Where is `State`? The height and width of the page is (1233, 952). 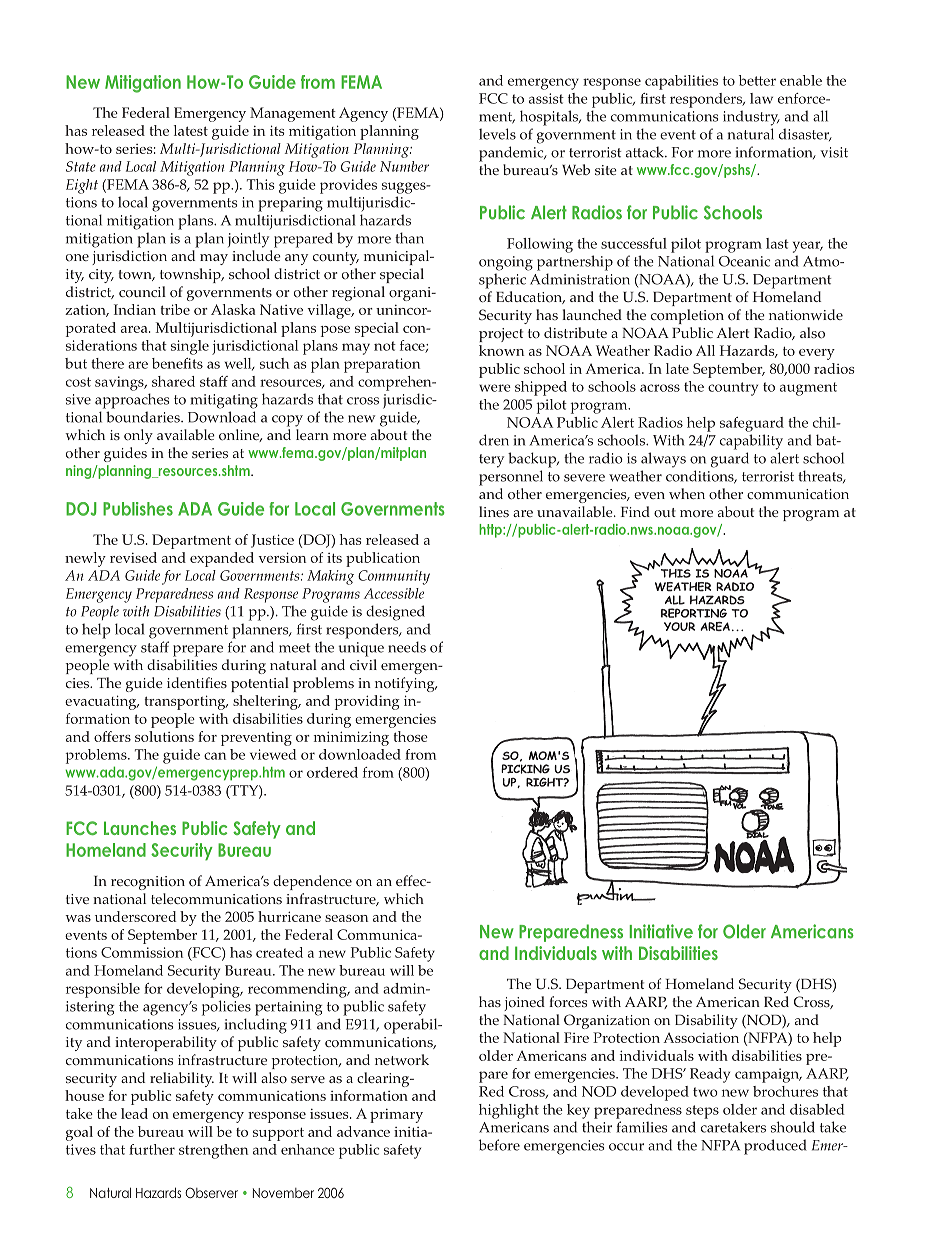 State is located at coordinates (81, 166).
